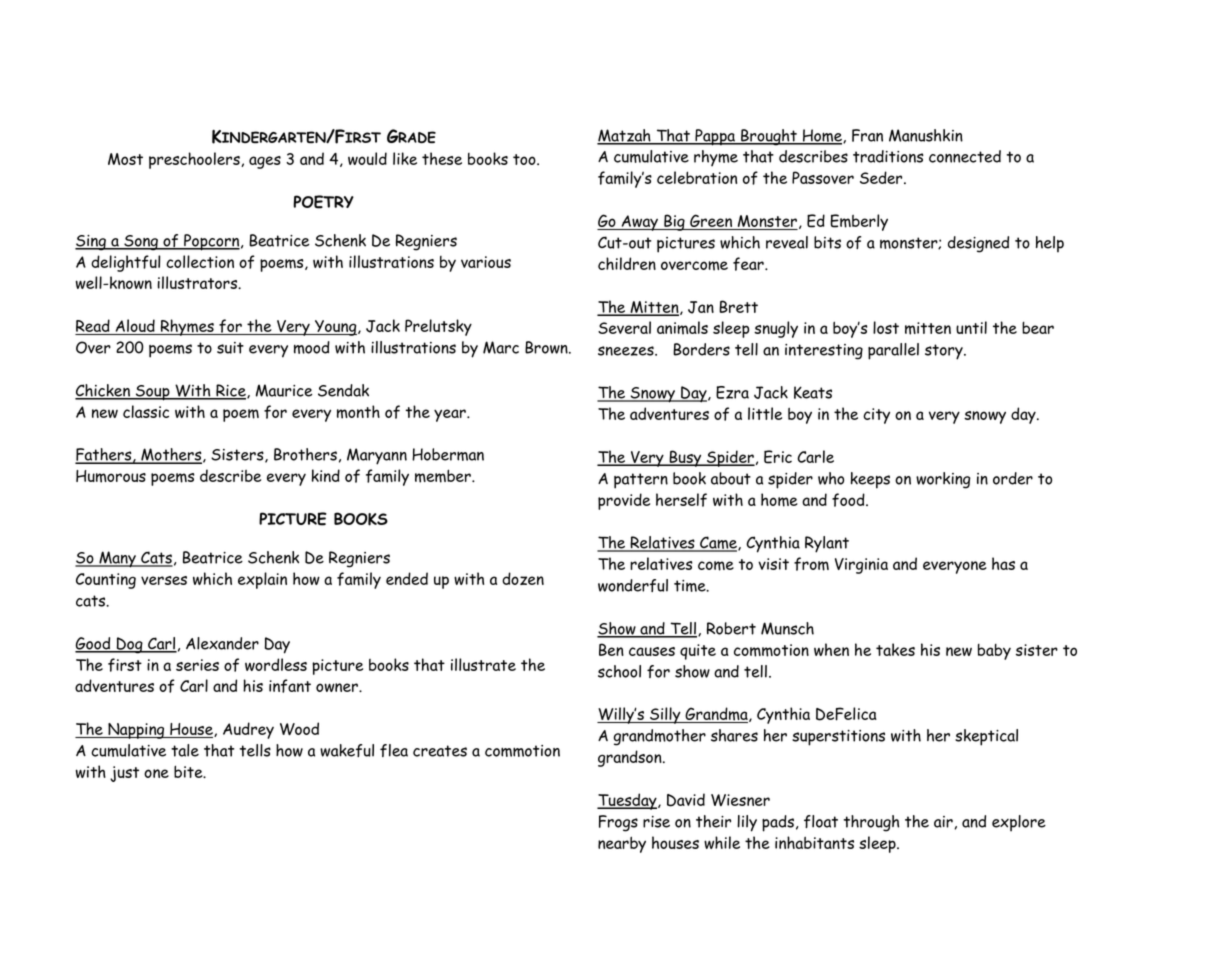 This document has height=980, width=1219. Describe the element at coordinates (189, 771) in the document. I see `bite` at that location.
